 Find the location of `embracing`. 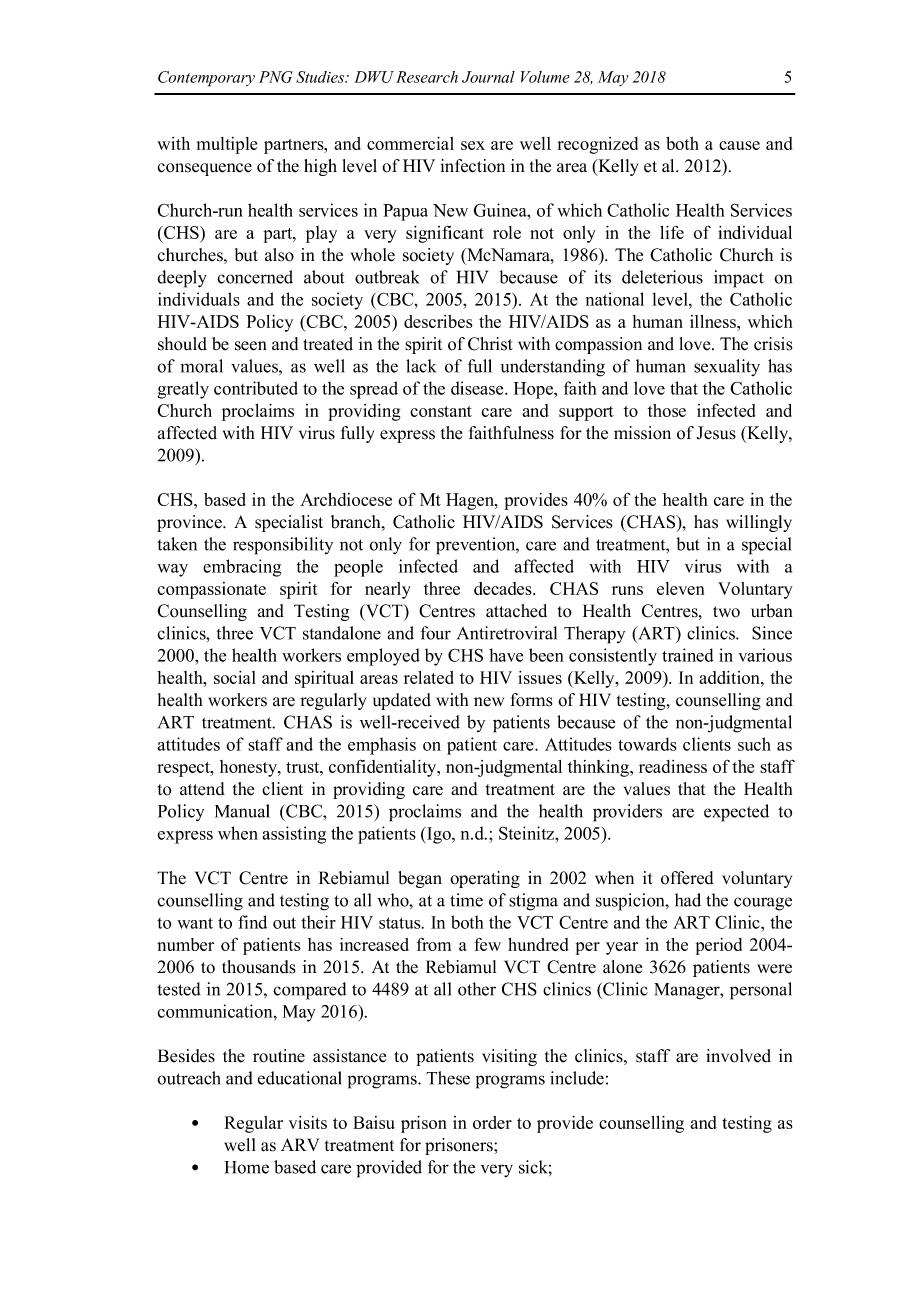

embracing is located at coordinates (242, 568).
